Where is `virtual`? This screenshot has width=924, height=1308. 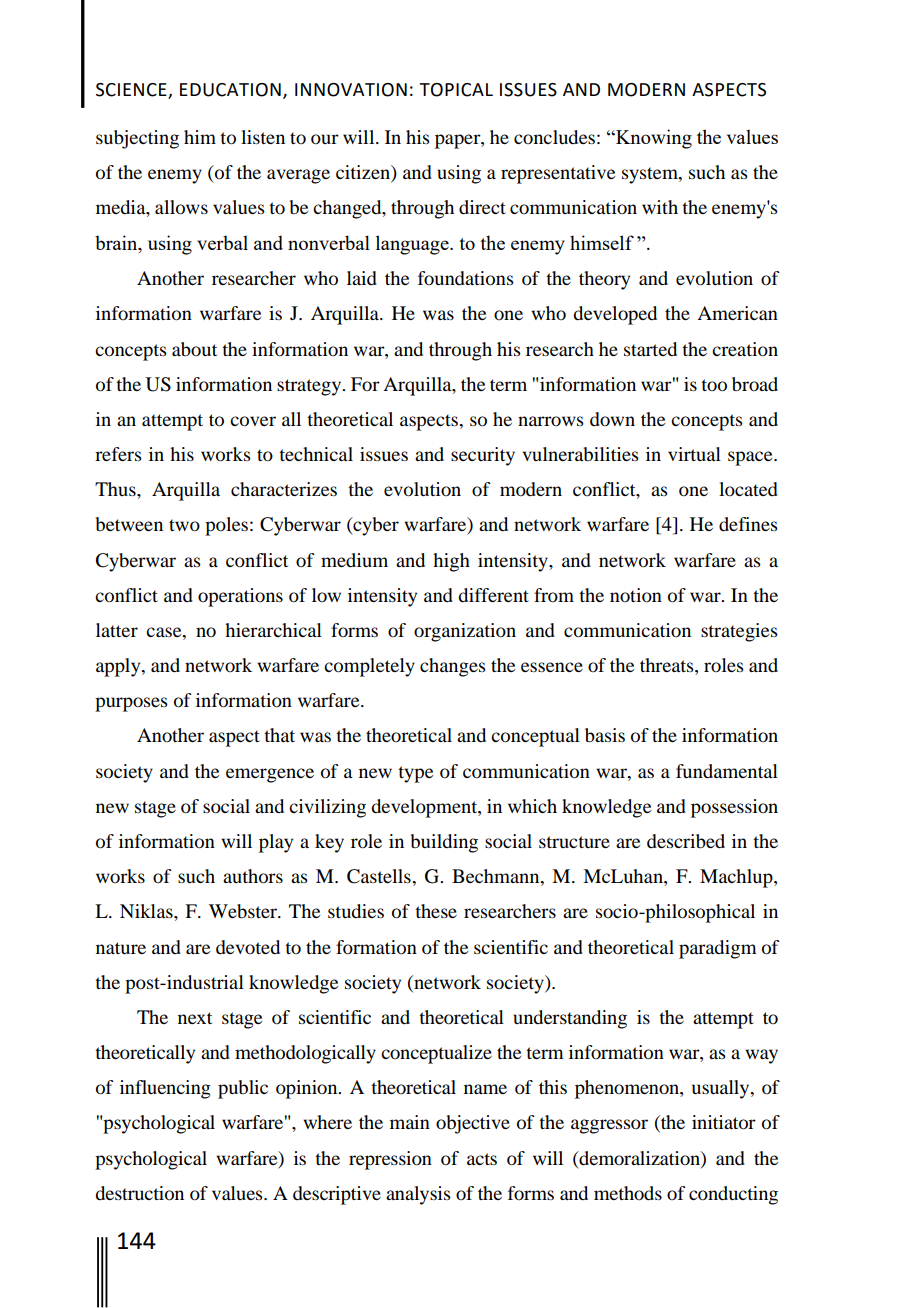
virtual is located at coordinates (694, 454).
